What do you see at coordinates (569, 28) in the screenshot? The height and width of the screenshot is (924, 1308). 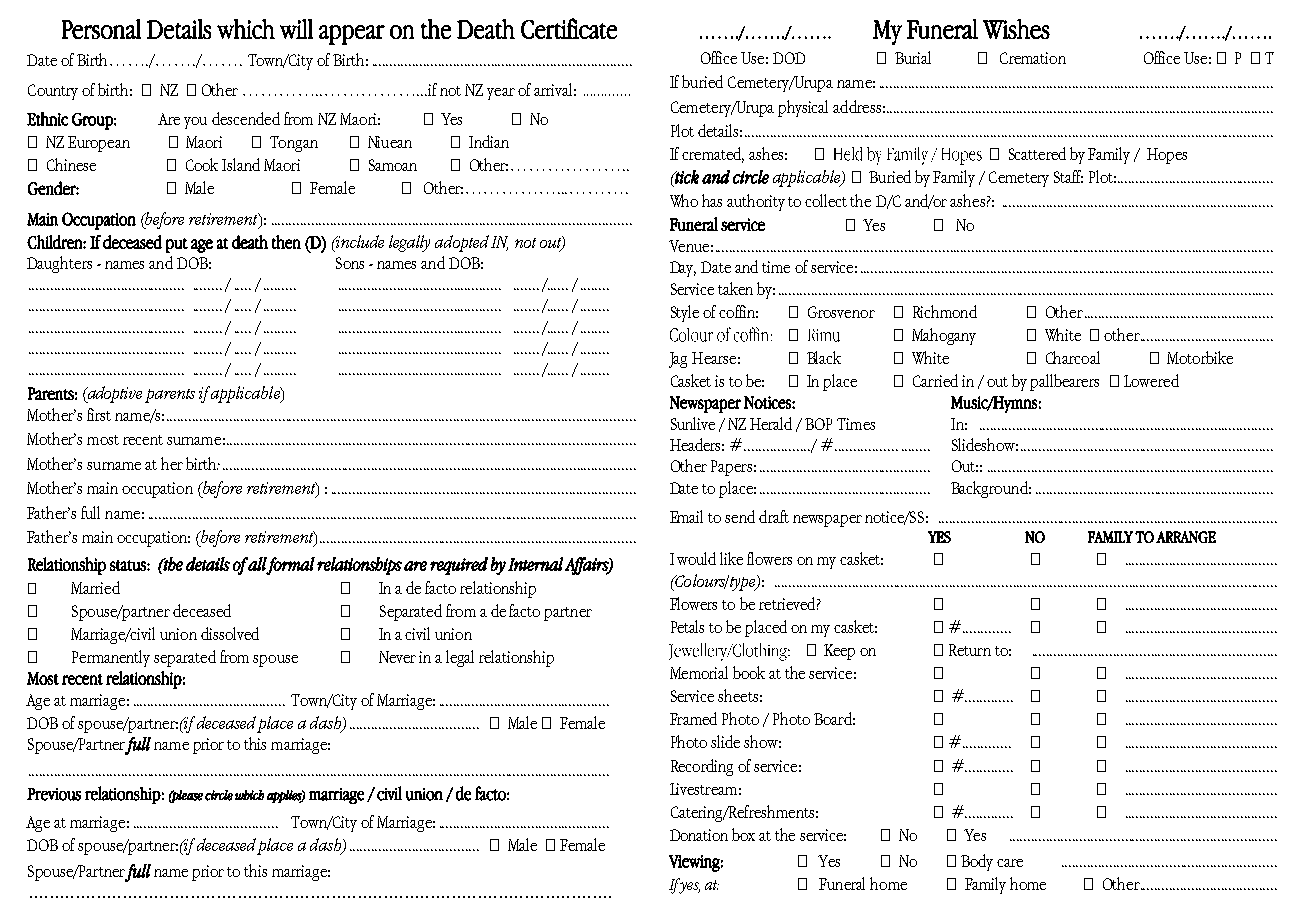 I see `Certificate` at bounding box center [569, 28].
